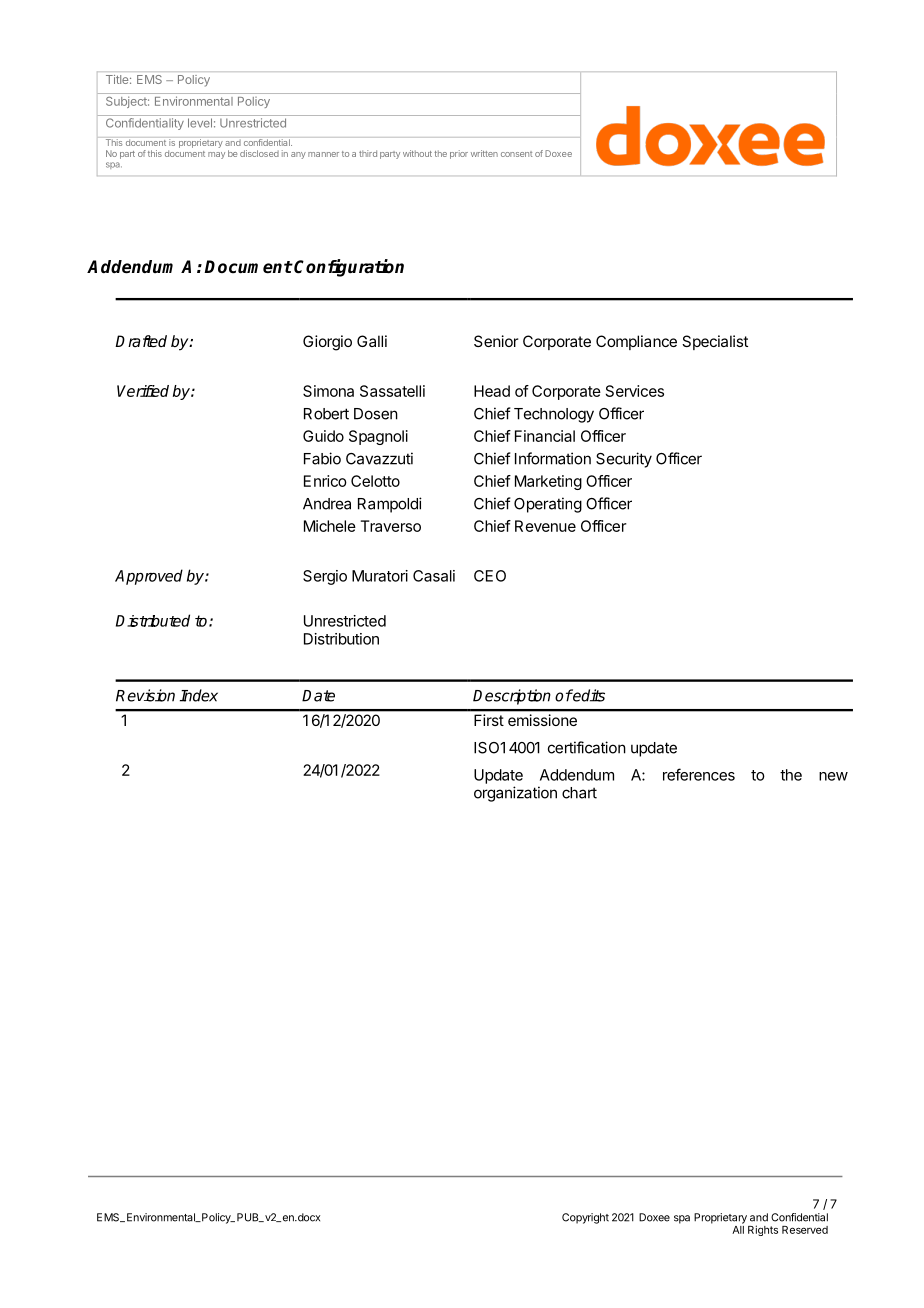  Describe the element at coordinates (516, 154) in the screenshot. I see `consent` at that location.
